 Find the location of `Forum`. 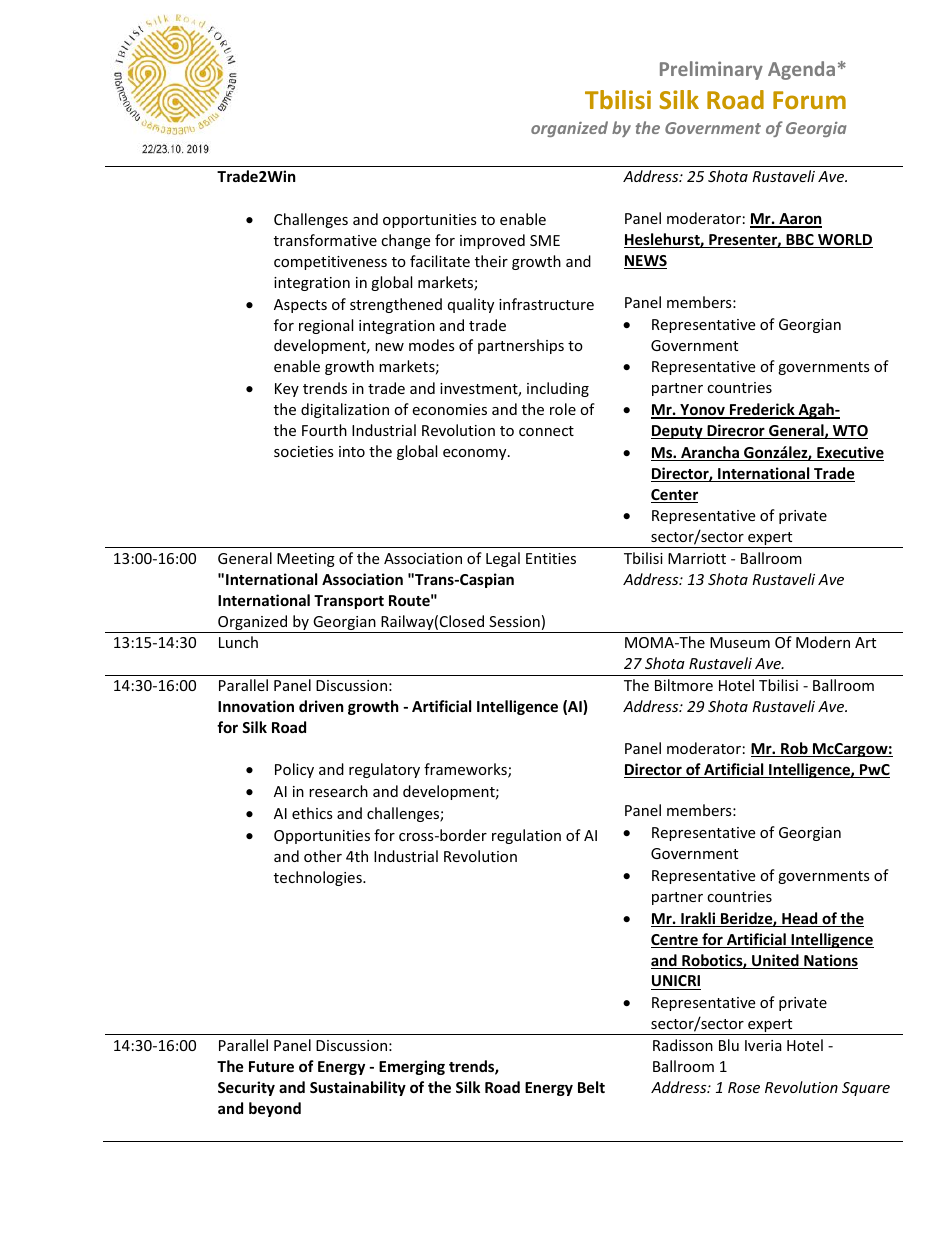

Forum is located at coordinates (809, 100).
